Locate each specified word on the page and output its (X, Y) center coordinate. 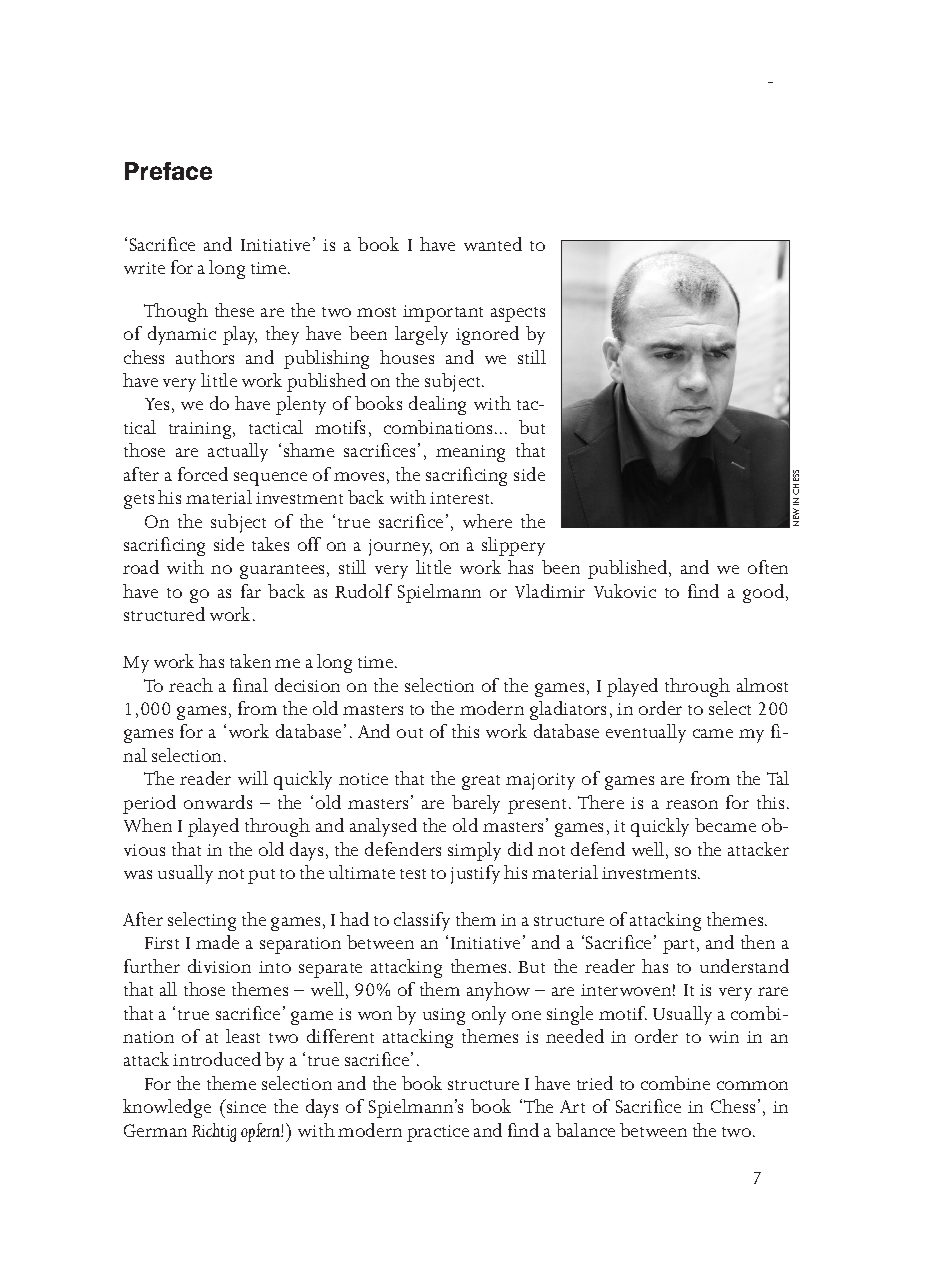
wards (229, 802)
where (487, 521)
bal (567, 1130)
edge (193, 1108)
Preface (168, 171)
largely (421, 335)
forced (203, 474)
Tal (778, 778)
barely (476, 804)
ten (775, 569)
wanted (493, 244)
